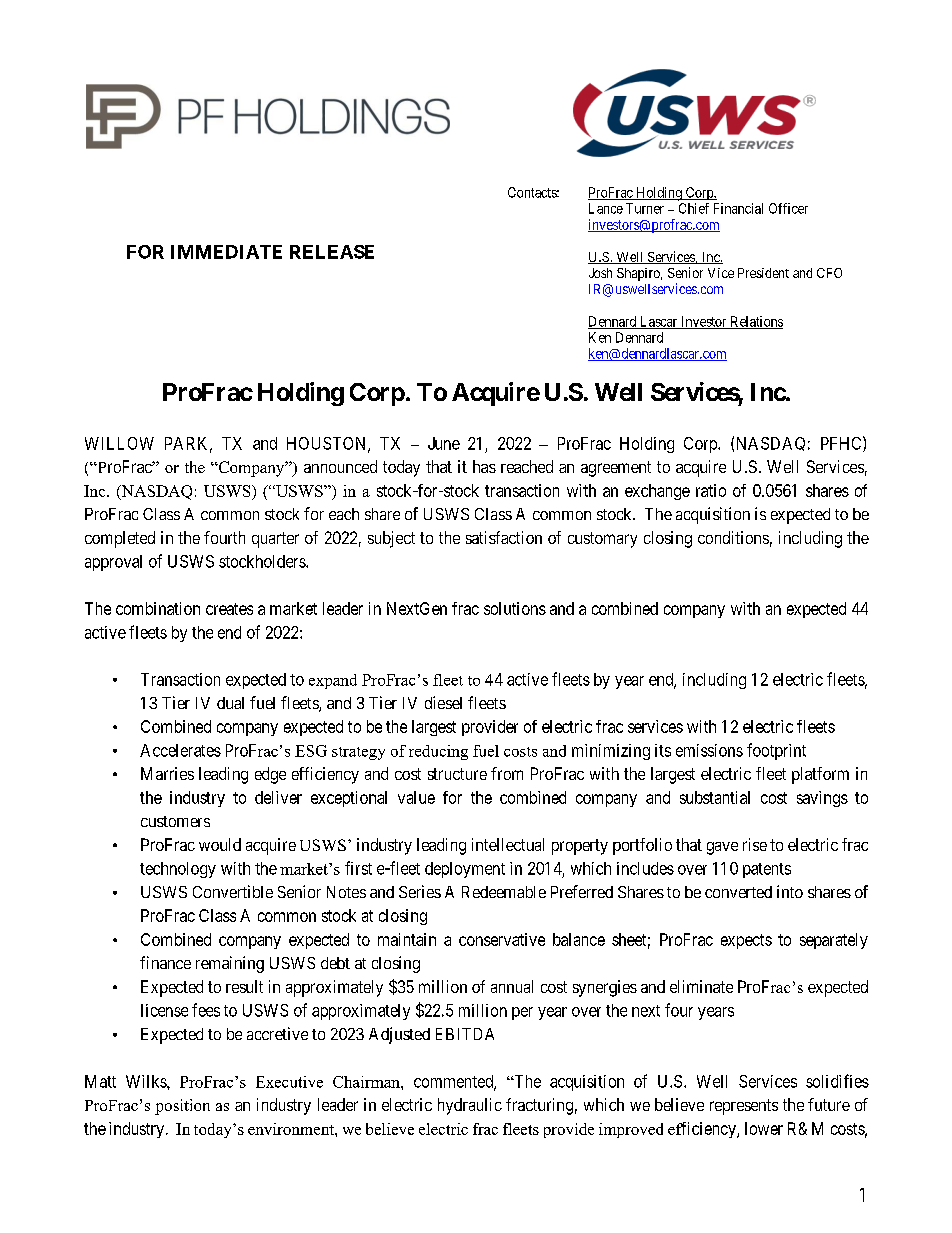 This screenshot has height=1233, width=952. What do you see at coordinates (738, 208) in the screenshot?
I see `Financial` at bounding box center [738, 208].
